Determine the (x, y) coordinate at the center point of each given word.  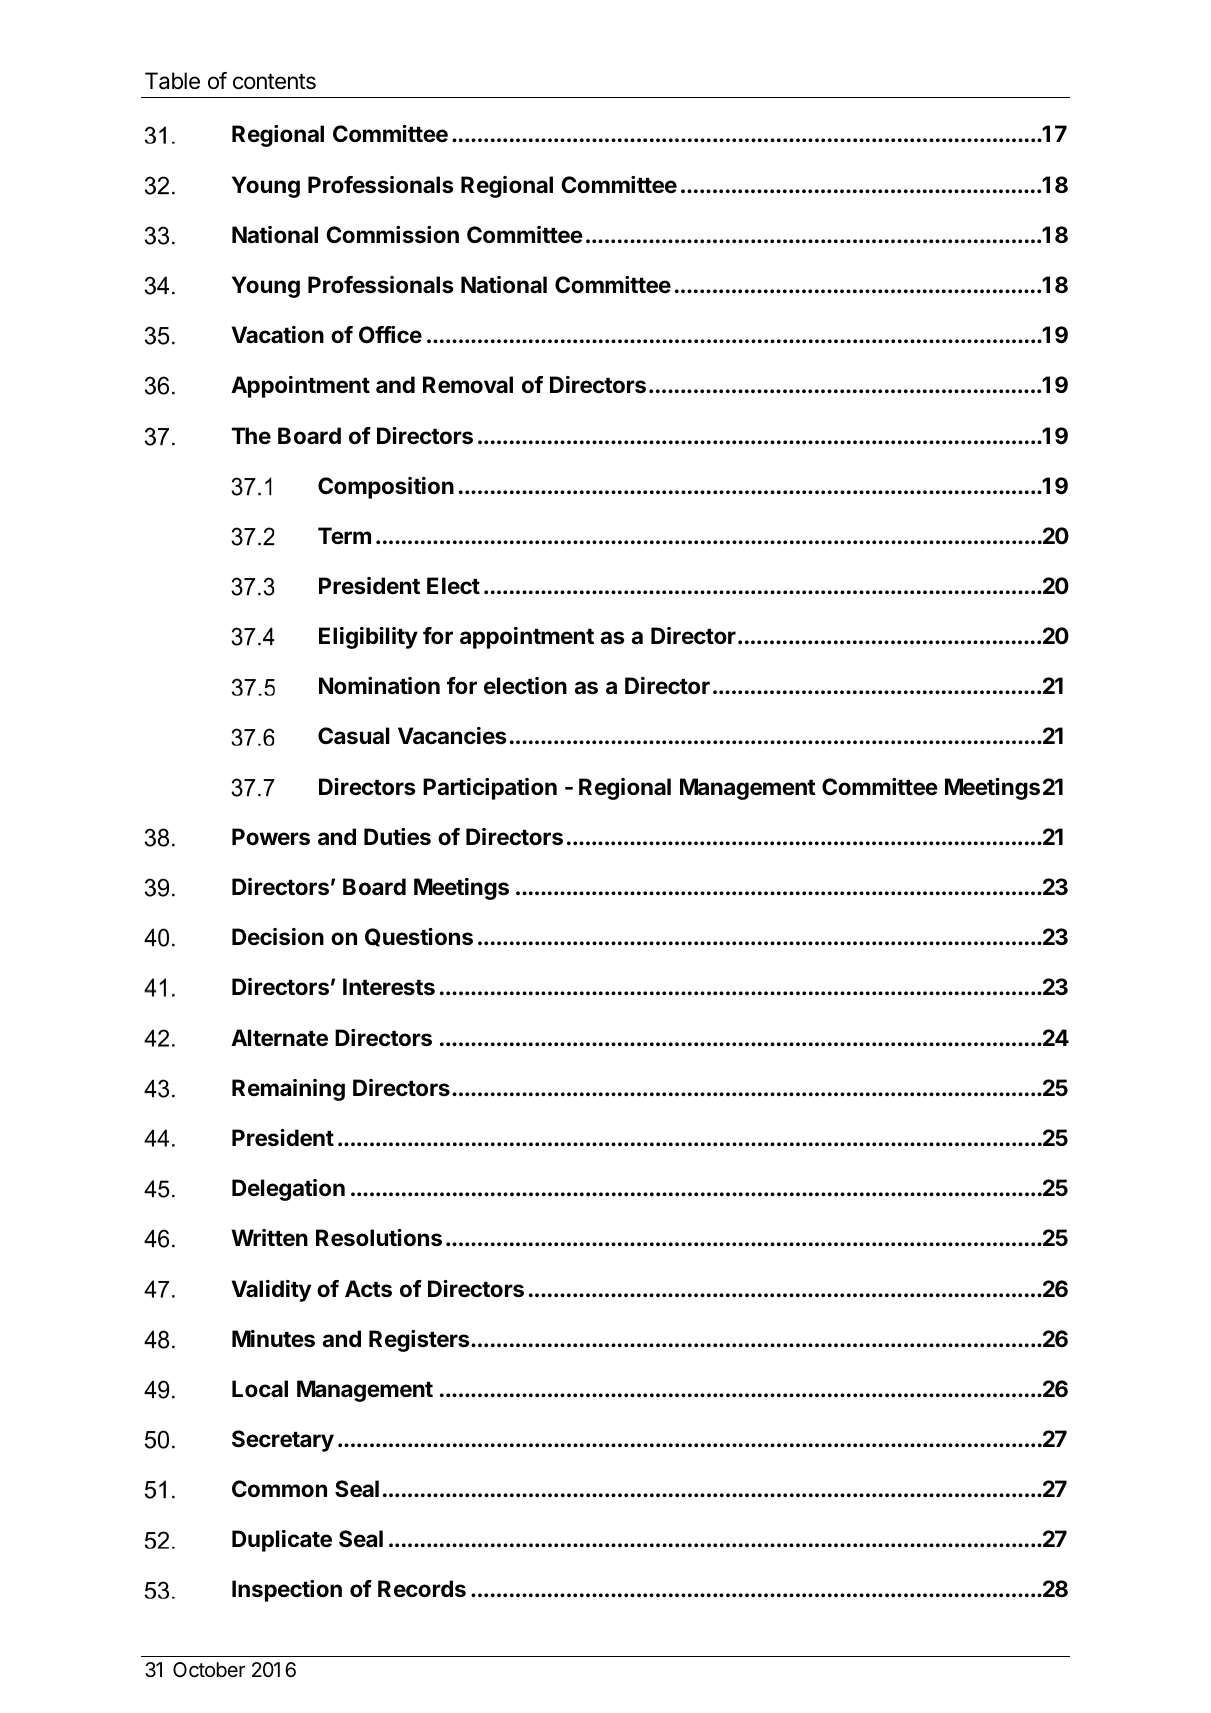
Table (172, 81)
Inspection (287, 1591)
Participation (490, 789)
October (209, 1670)
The (251, 435)
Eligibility (368, 638)
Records (422, 1589)
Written (269, 1238)
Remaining (288, 1090)
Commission (392, 235)
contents (274, 82)
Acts (368, 1289)
